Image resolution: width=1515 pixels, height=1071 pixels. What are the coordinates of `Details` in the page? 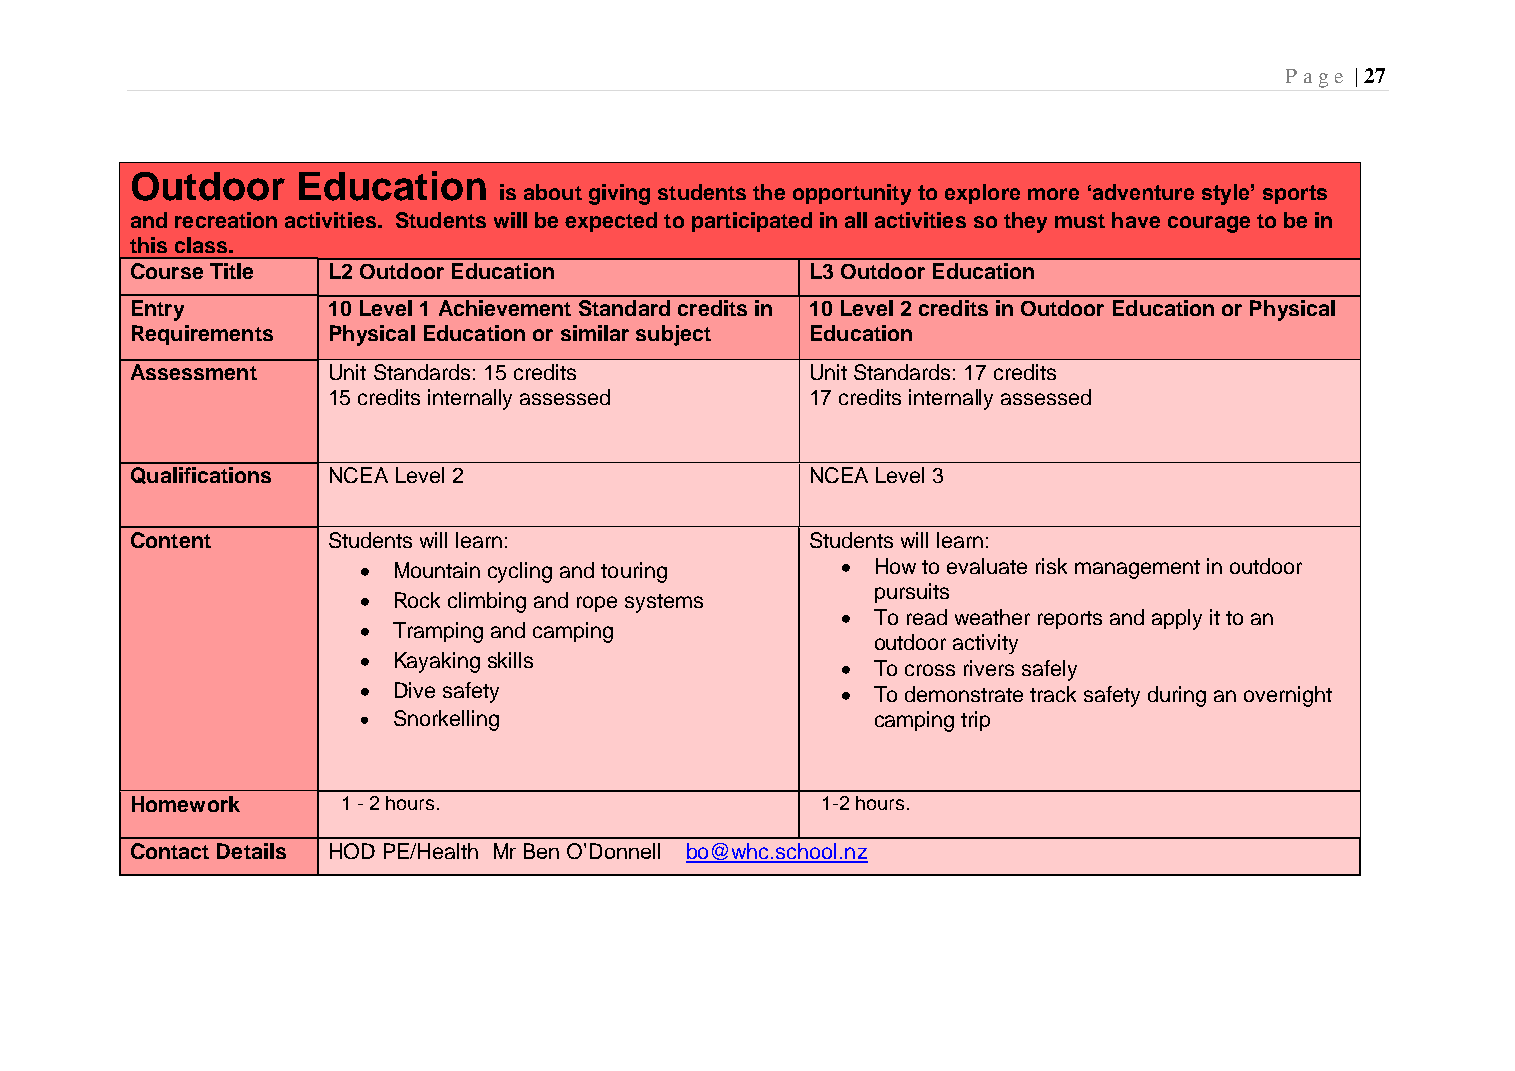 It's located at (251, 851).
